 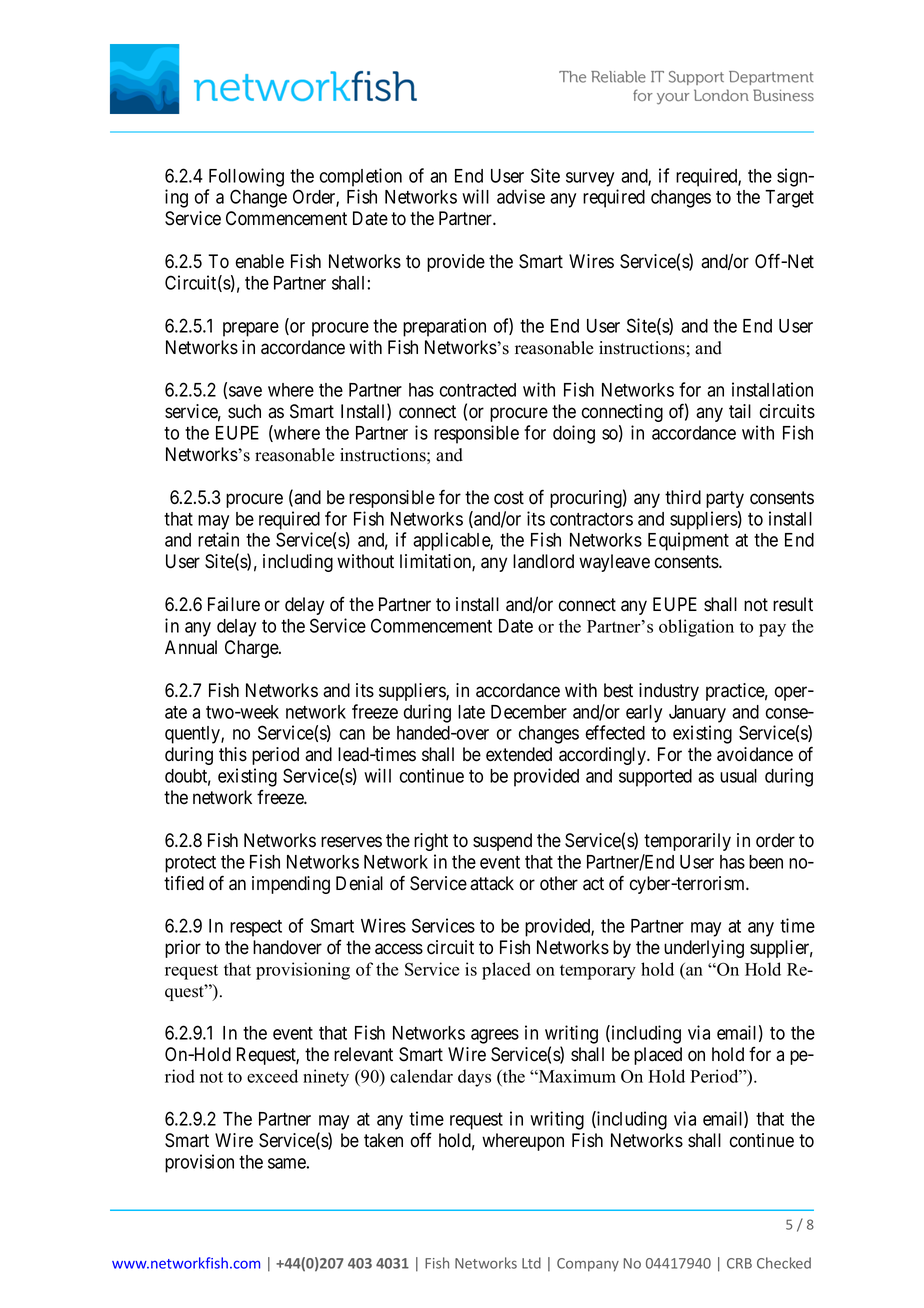 What do you see at coordinates (246, 177) in the screenshot?
I see `Following` at bounding box center [246, 177].
